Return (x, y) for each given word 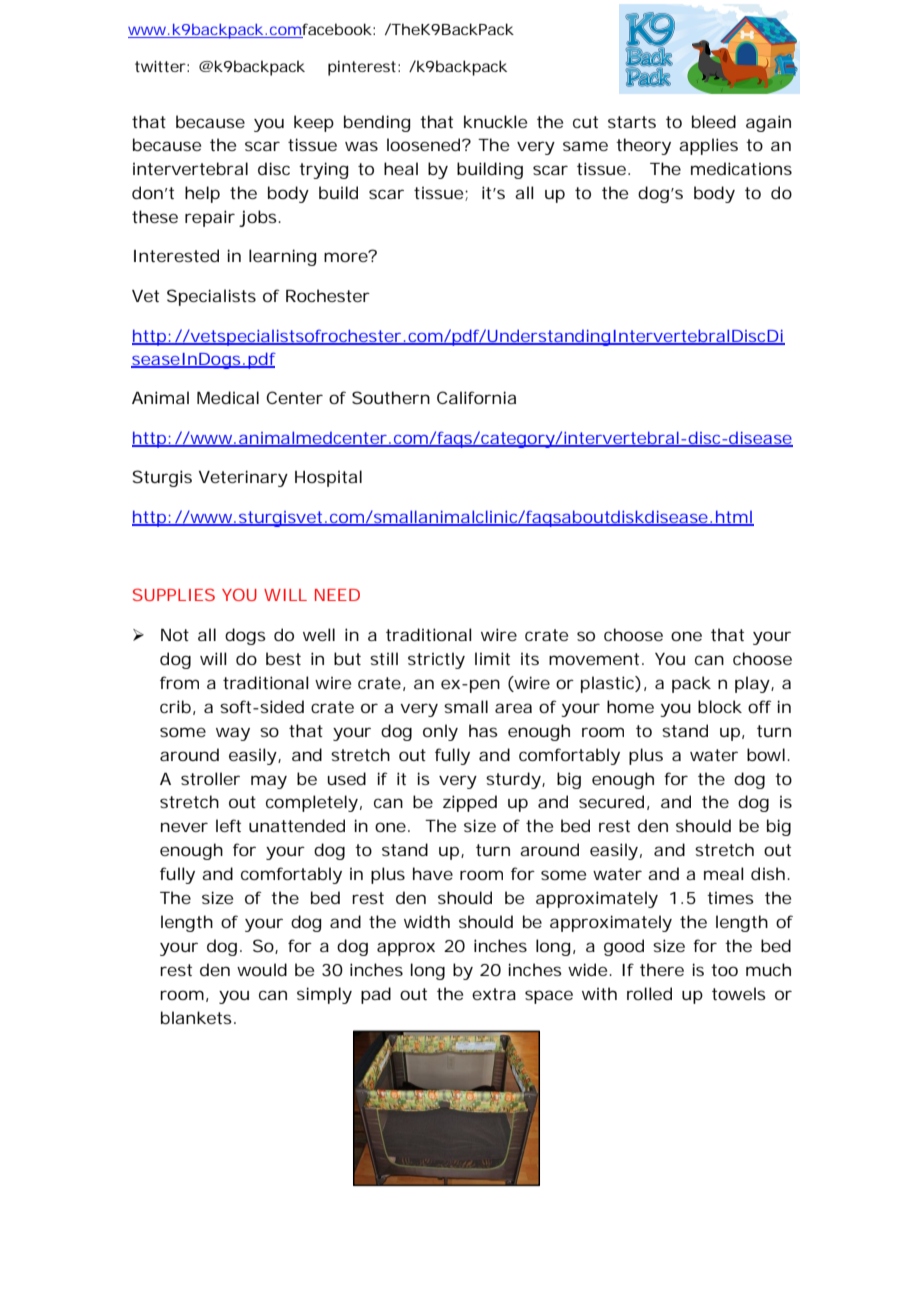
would (262, 969)
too (724, 970)
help (202, 194)
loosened (423, 144)
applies (708, 146)
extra (494, 994)
